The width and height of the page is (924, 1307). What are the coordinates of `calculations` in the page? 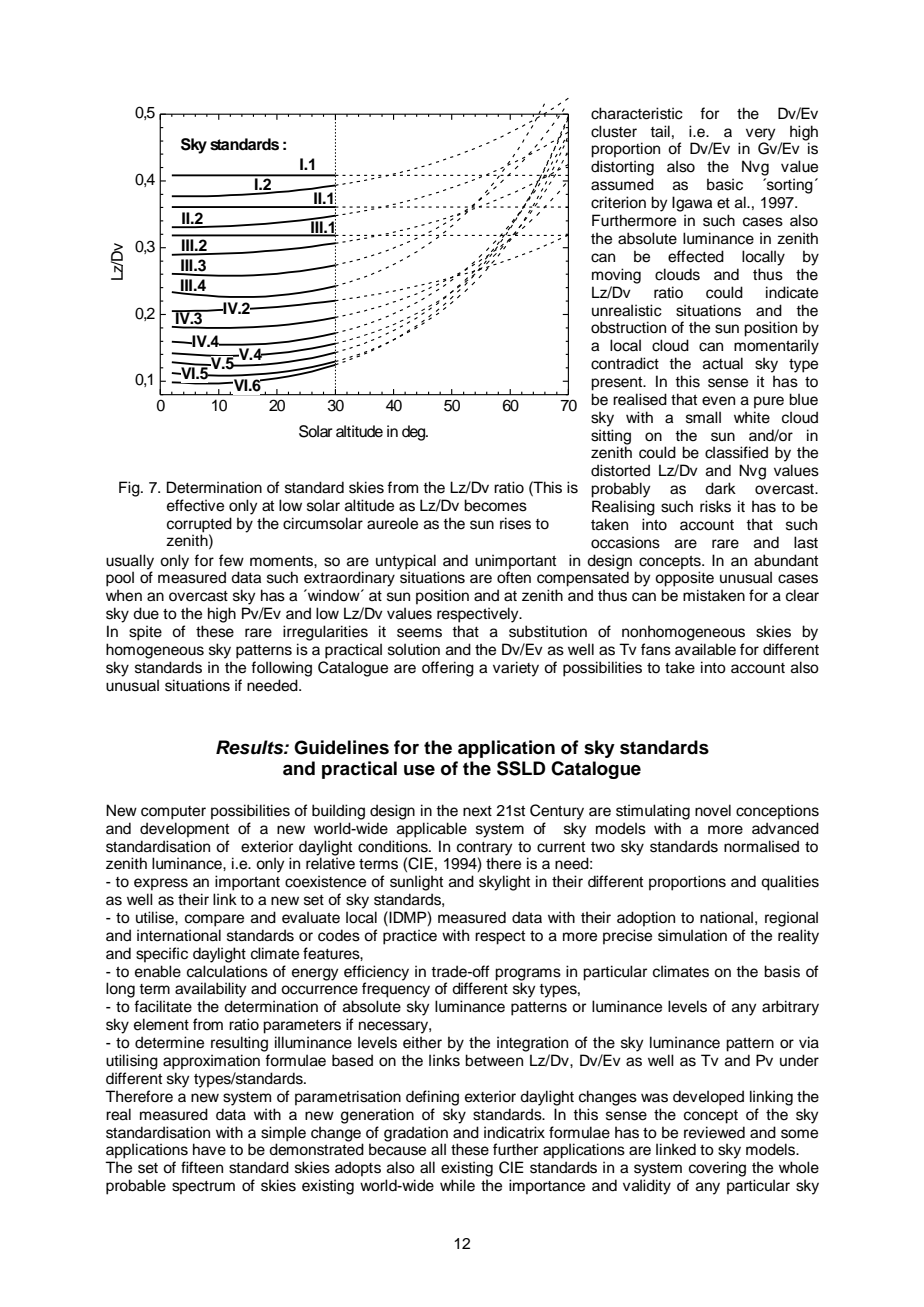 It's located at (227, 971).
